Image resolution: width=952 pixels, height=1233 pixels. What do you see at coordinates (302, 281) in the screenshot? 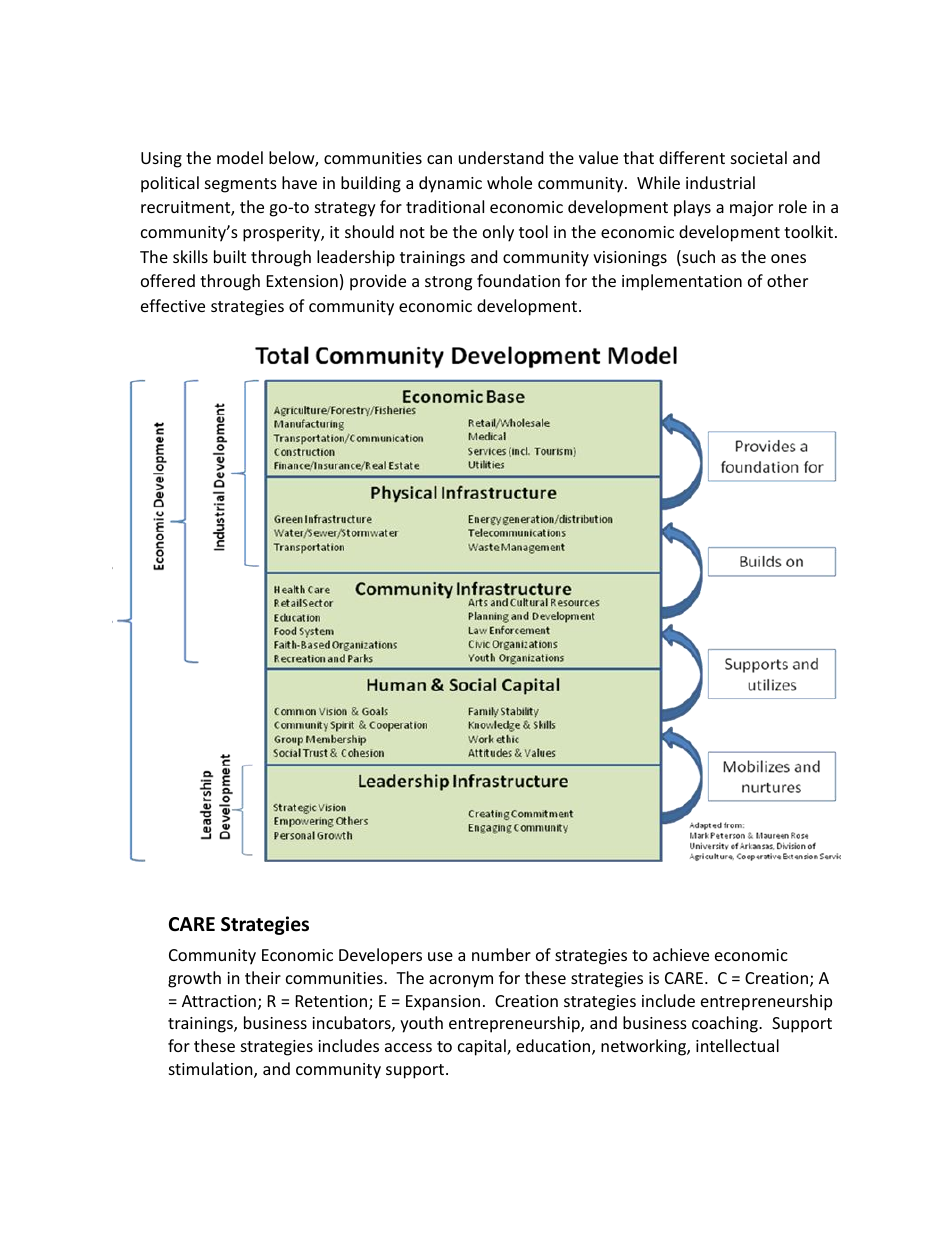
I see `Extension` at bounding box center [302, 281].
